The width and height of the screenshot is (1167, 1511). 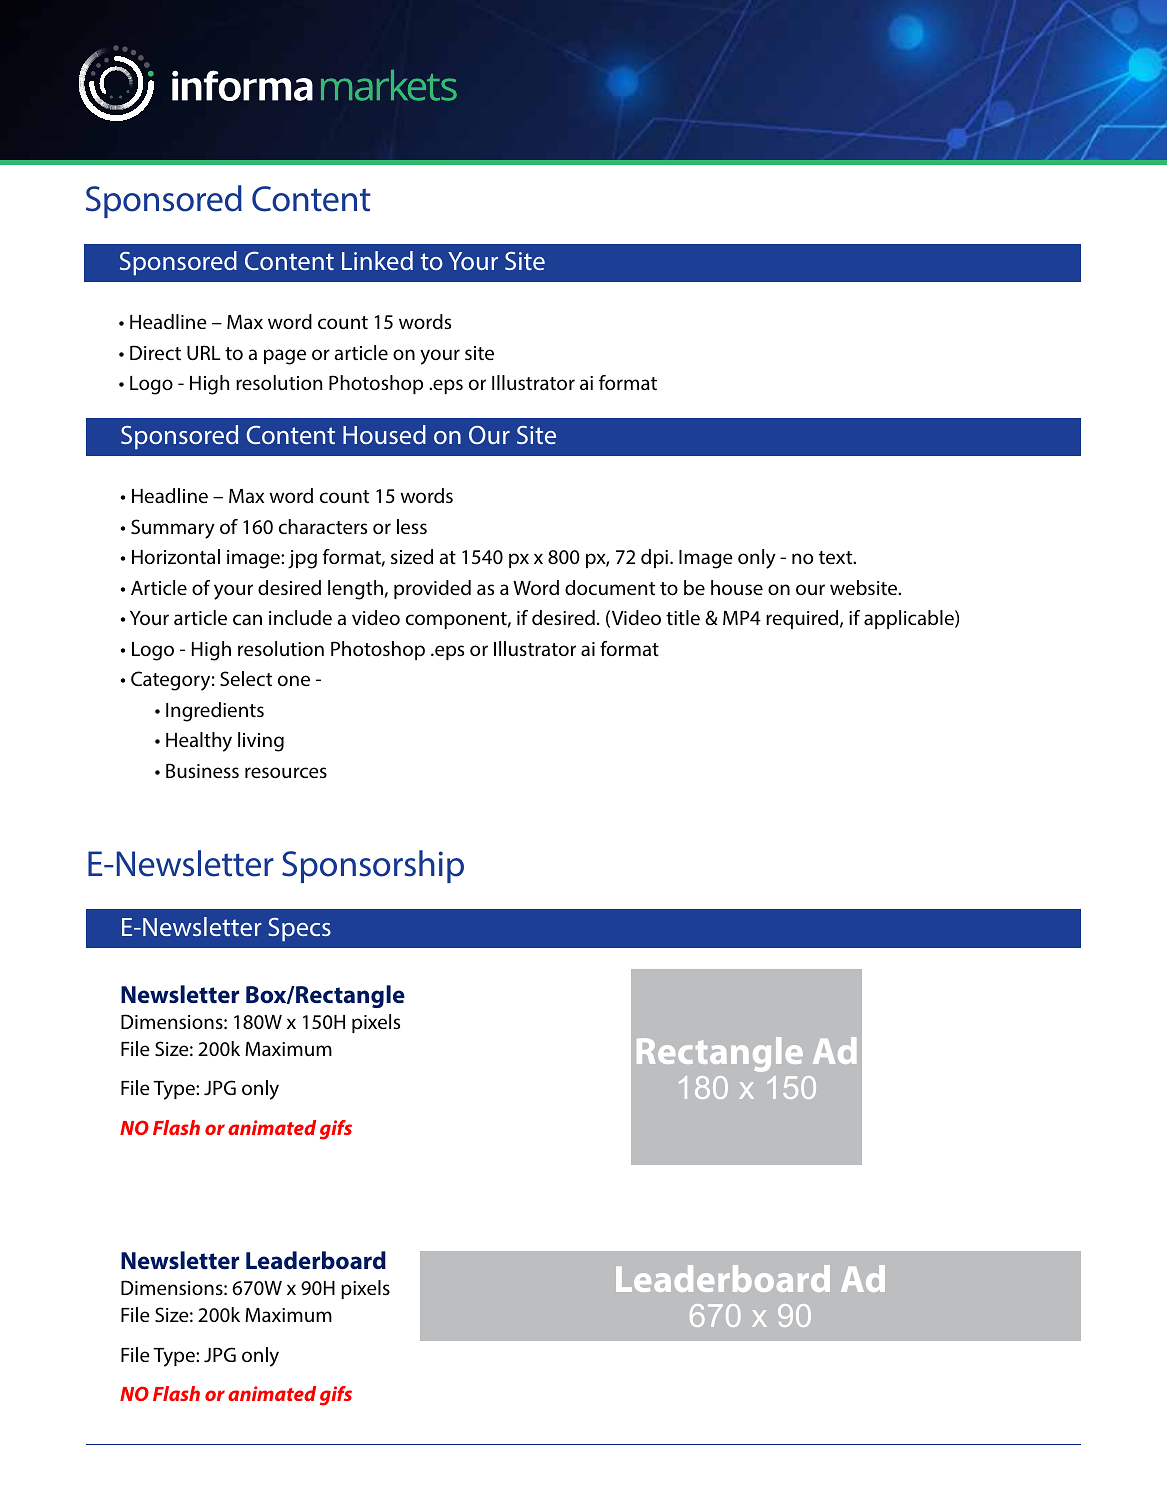 What do you see at coordinates (204, 353) in the screenshot?
I see `URL` at bounding box center [204, 353].
